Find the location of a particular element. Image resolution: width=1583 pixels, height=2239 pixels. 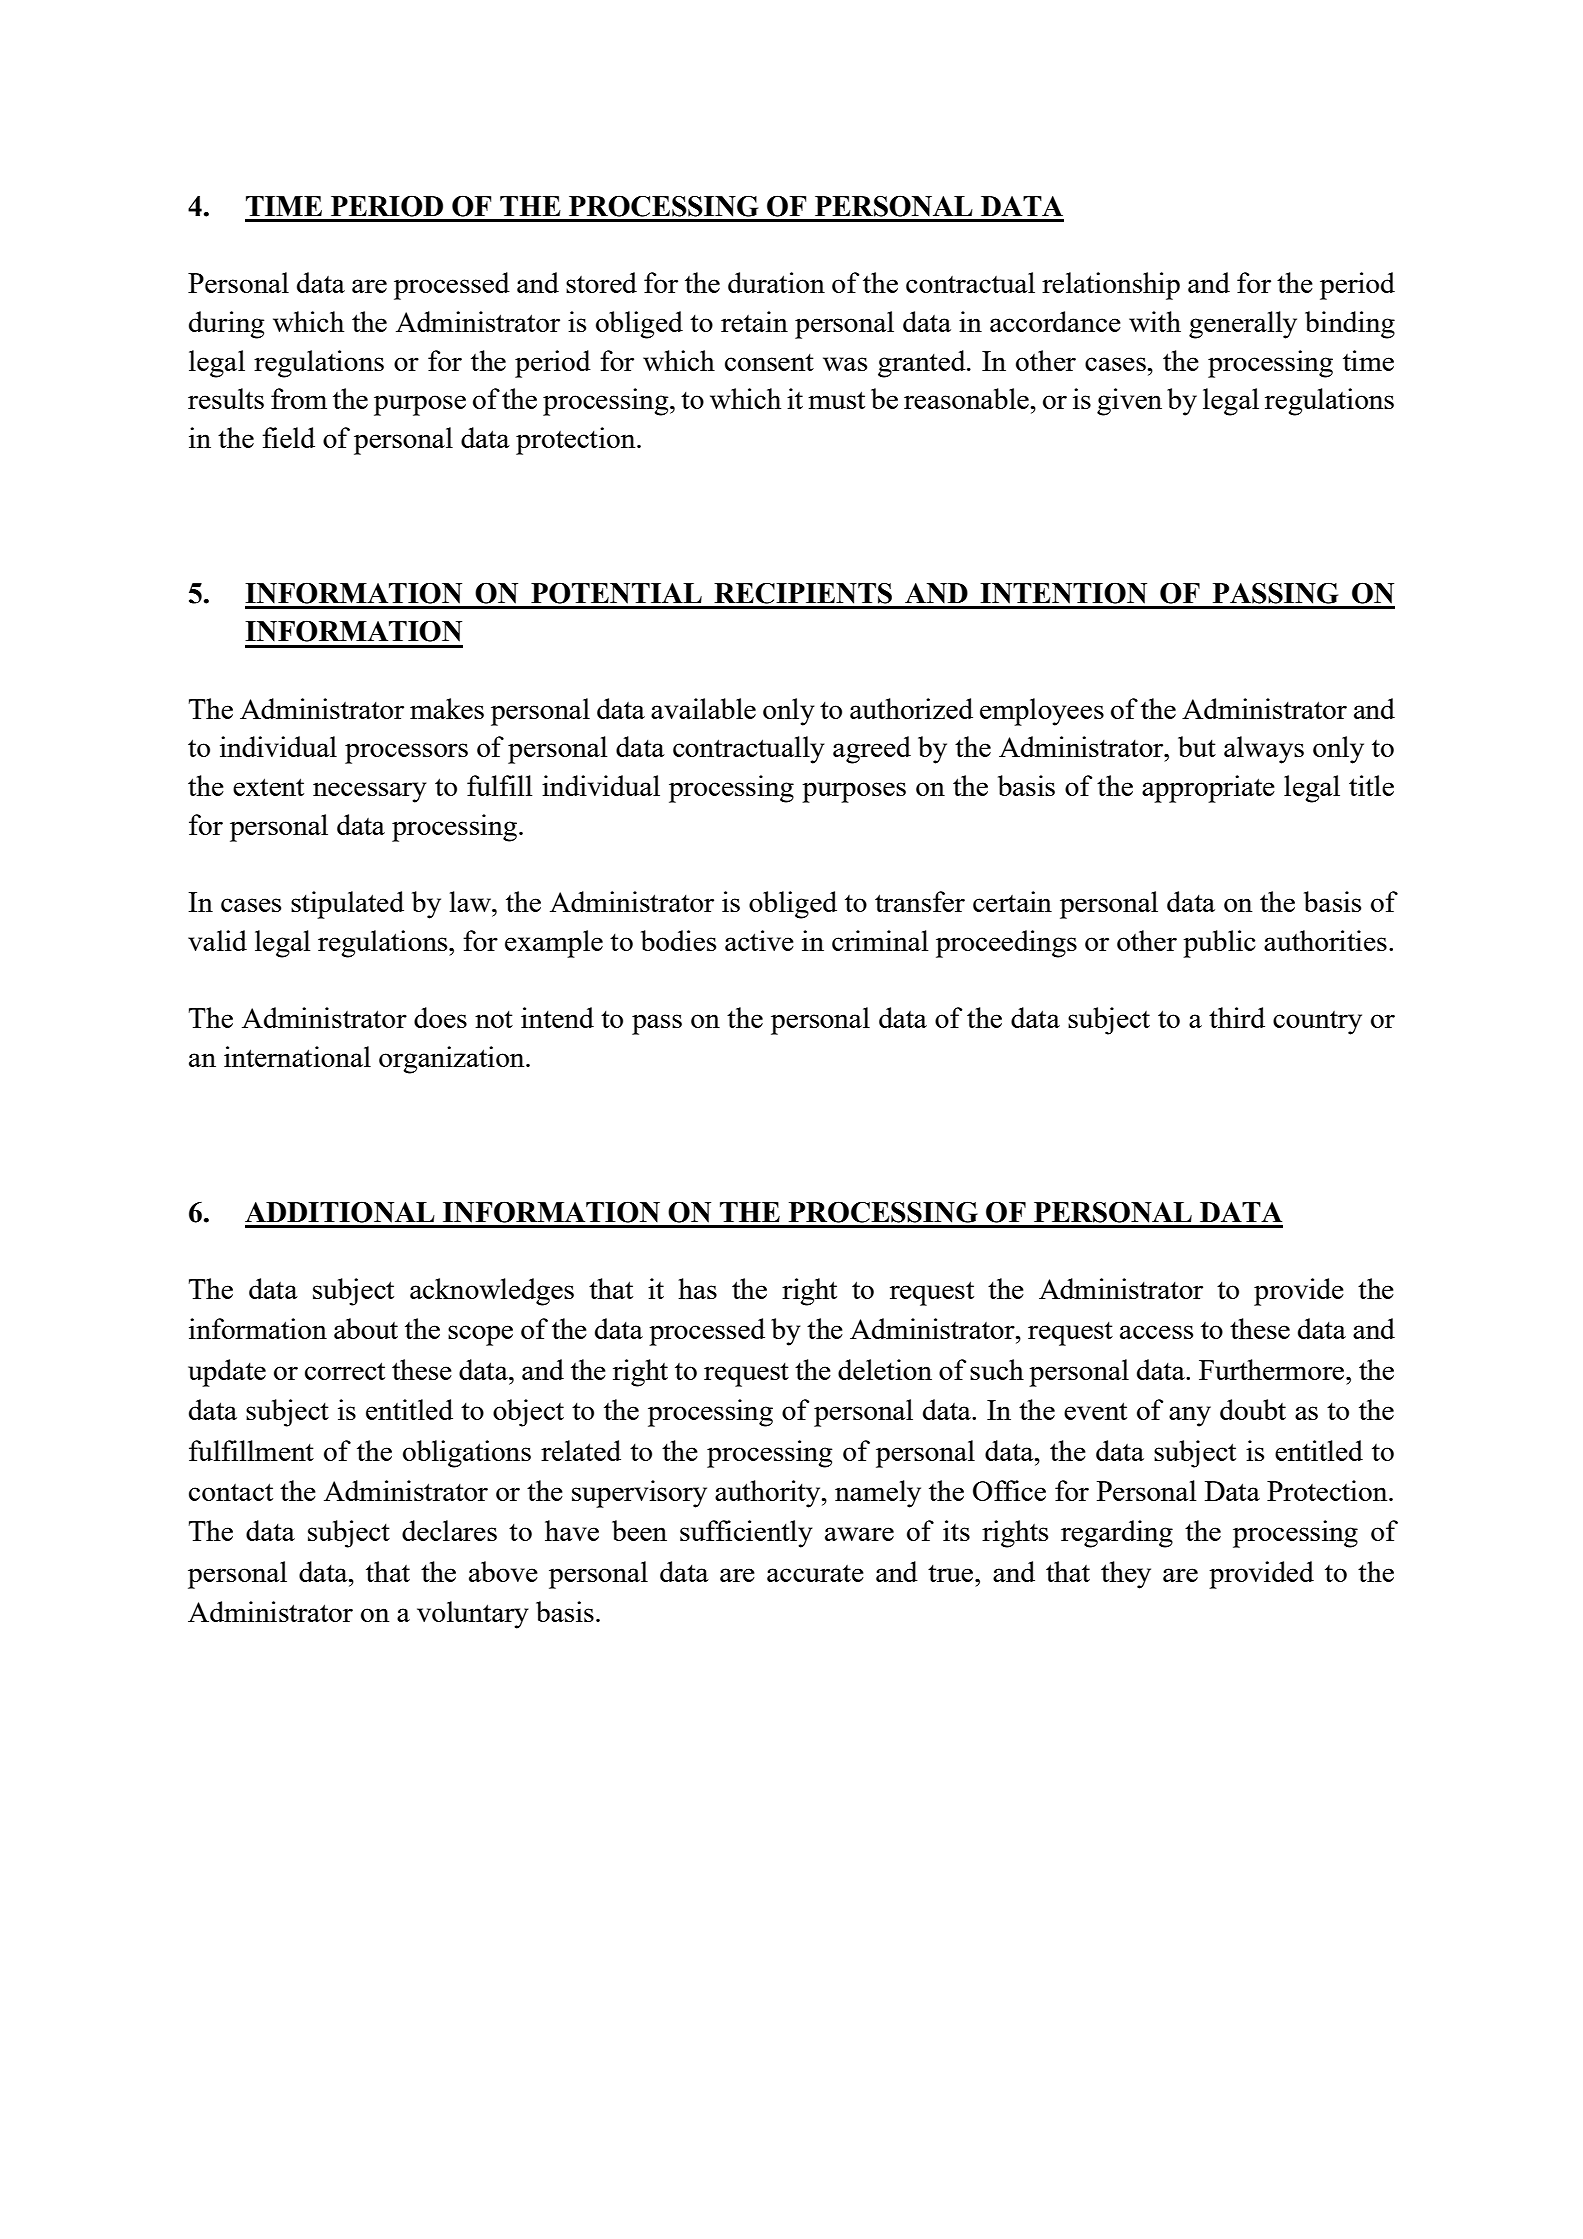

retain is located at coordinates (754, 321).
